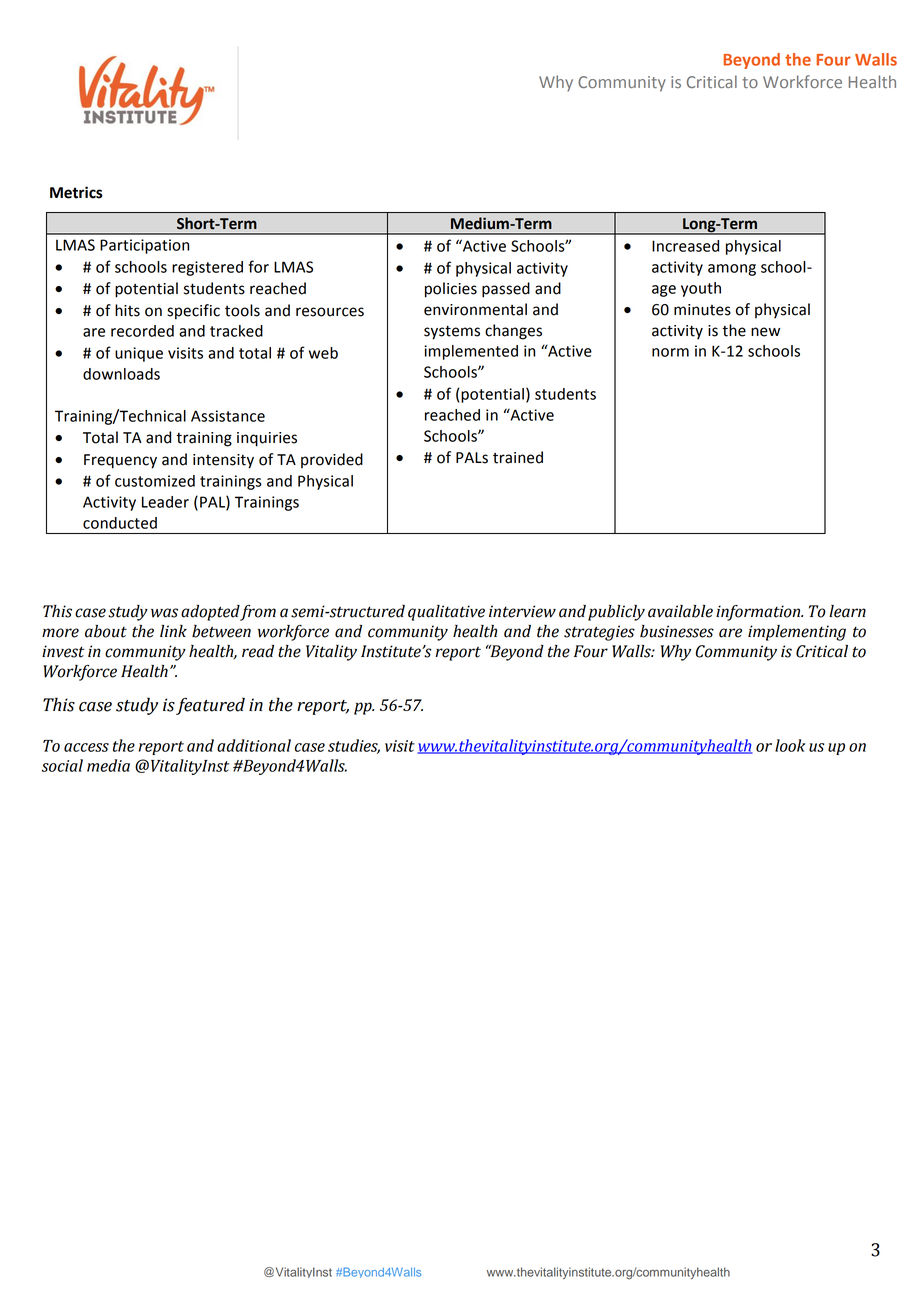  I want to click on unique, so click(139, 354).
